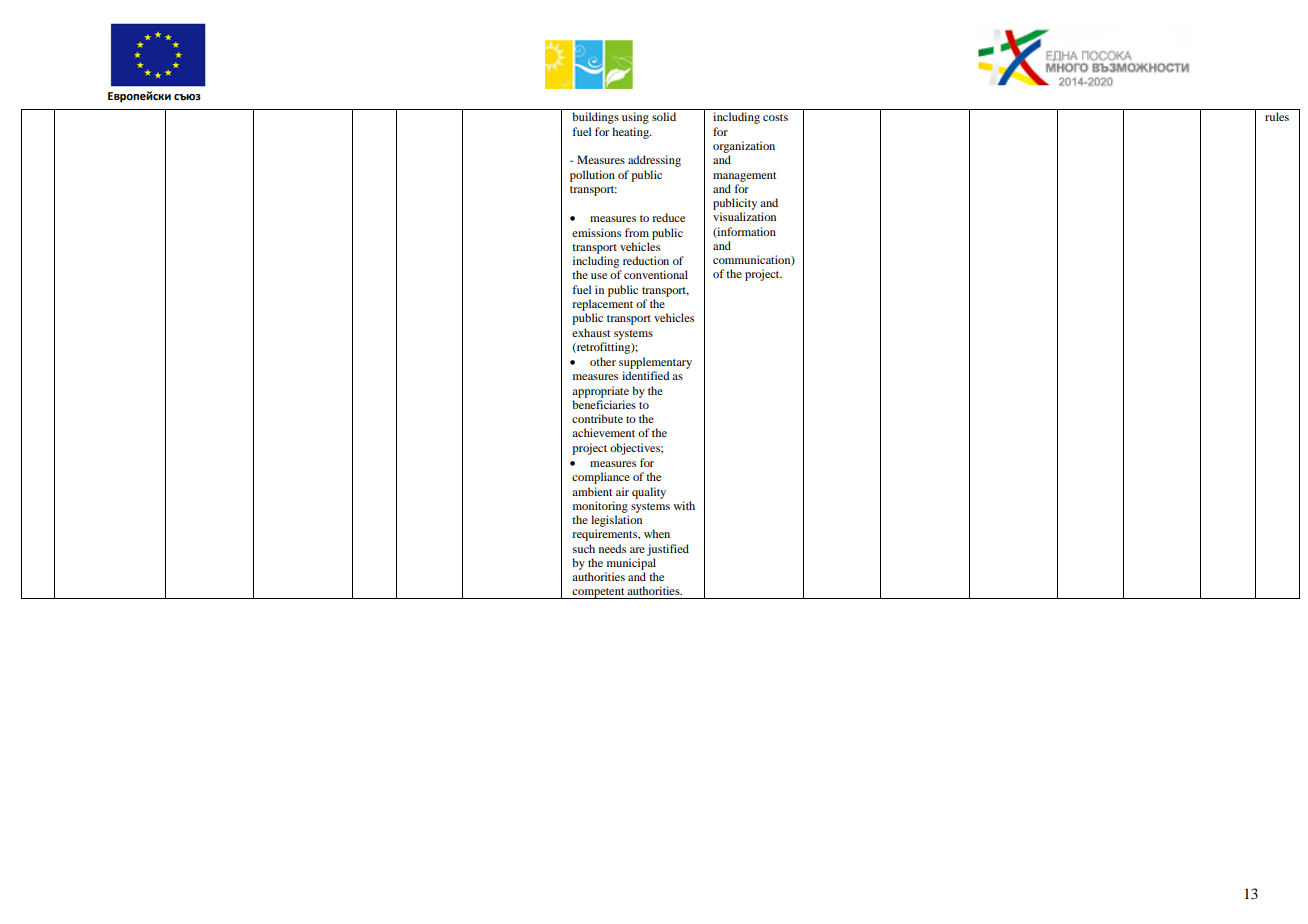 The height and width of the image is (924, 1308). What do you see at coordinates (668, 550) in the image?
I see `justified` at bounding box center [668, 550].
